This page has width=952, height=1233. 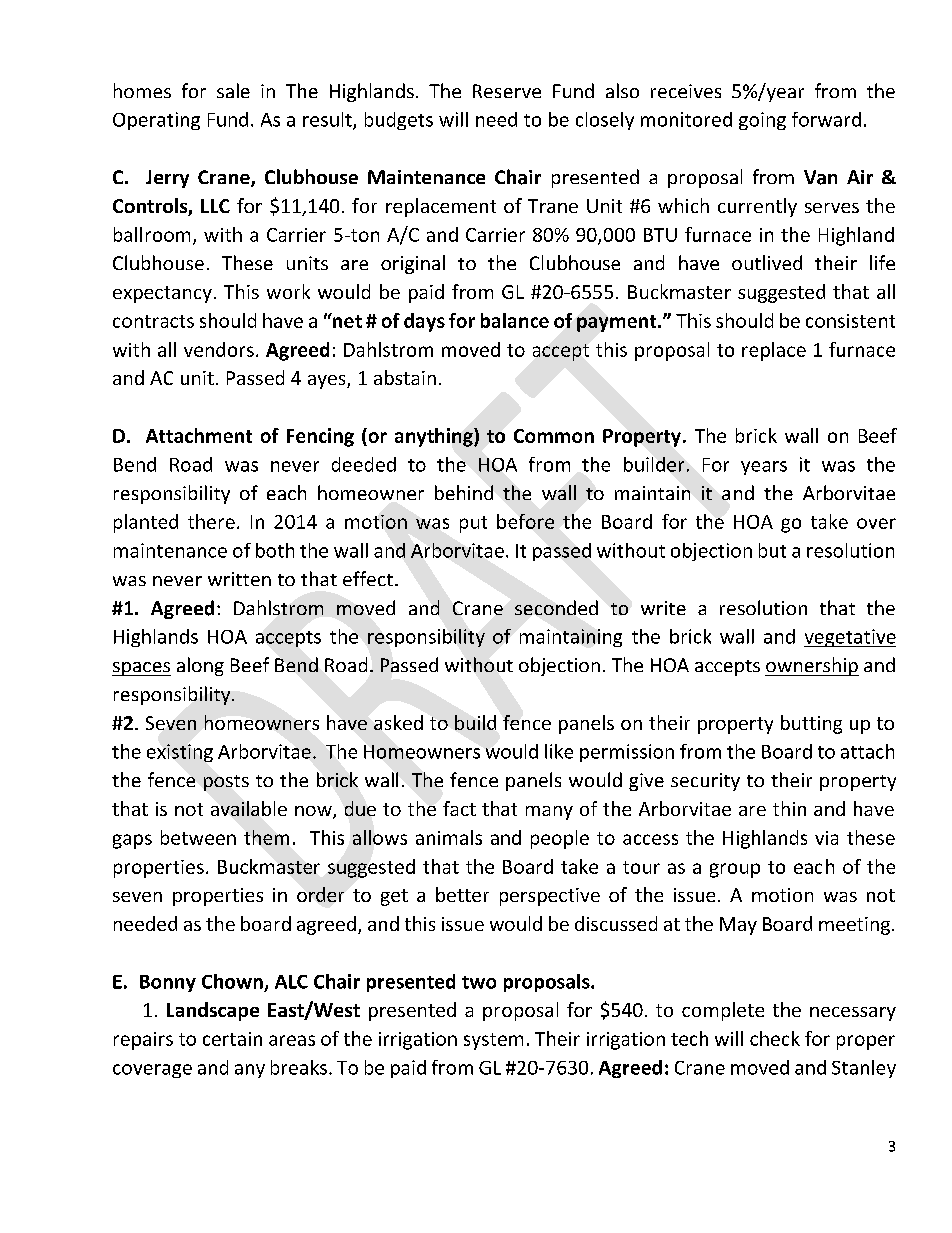 I want to click on butting, so click(x=811, y=724).
